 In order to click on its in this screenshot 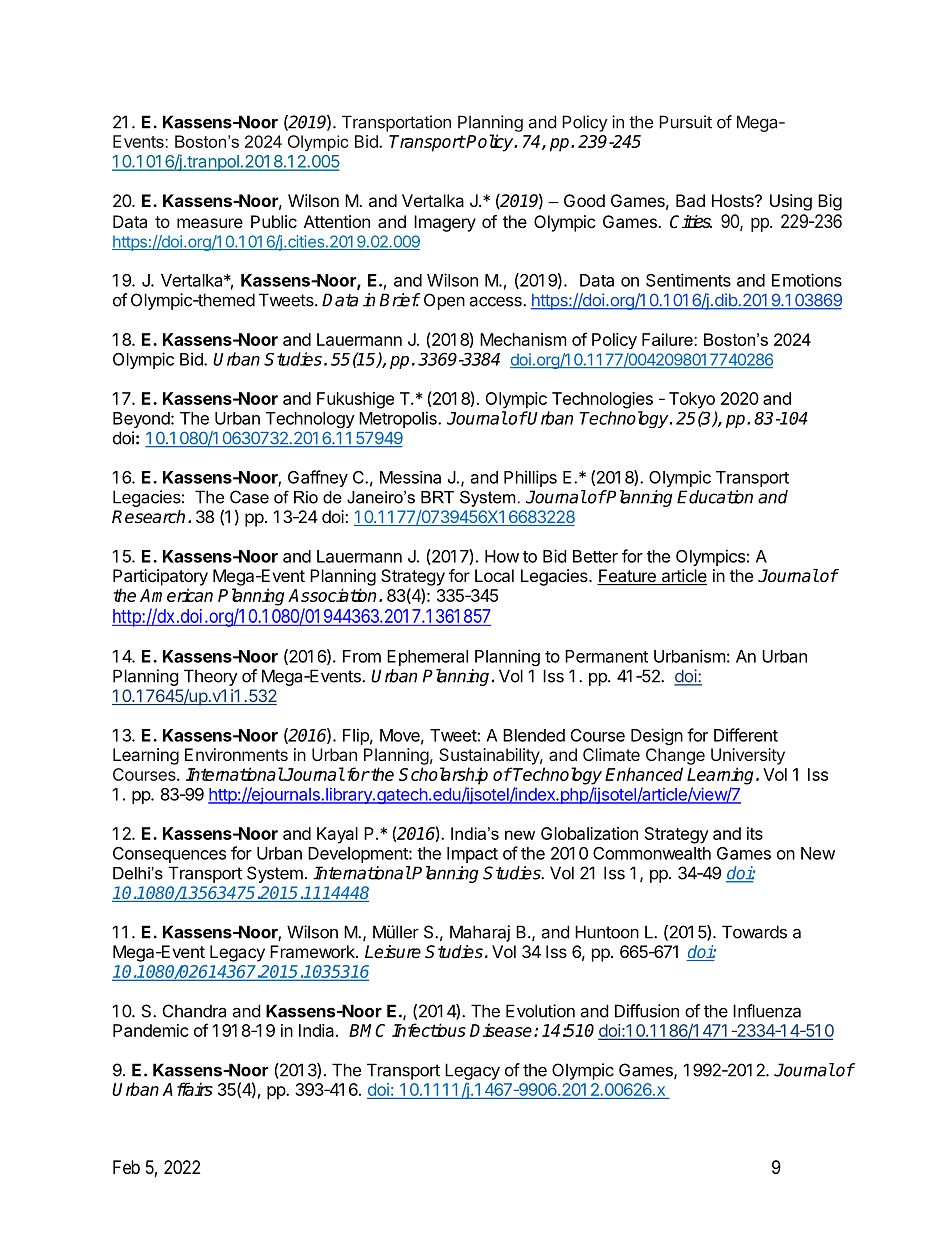, I will do `click(755, 833)`.
